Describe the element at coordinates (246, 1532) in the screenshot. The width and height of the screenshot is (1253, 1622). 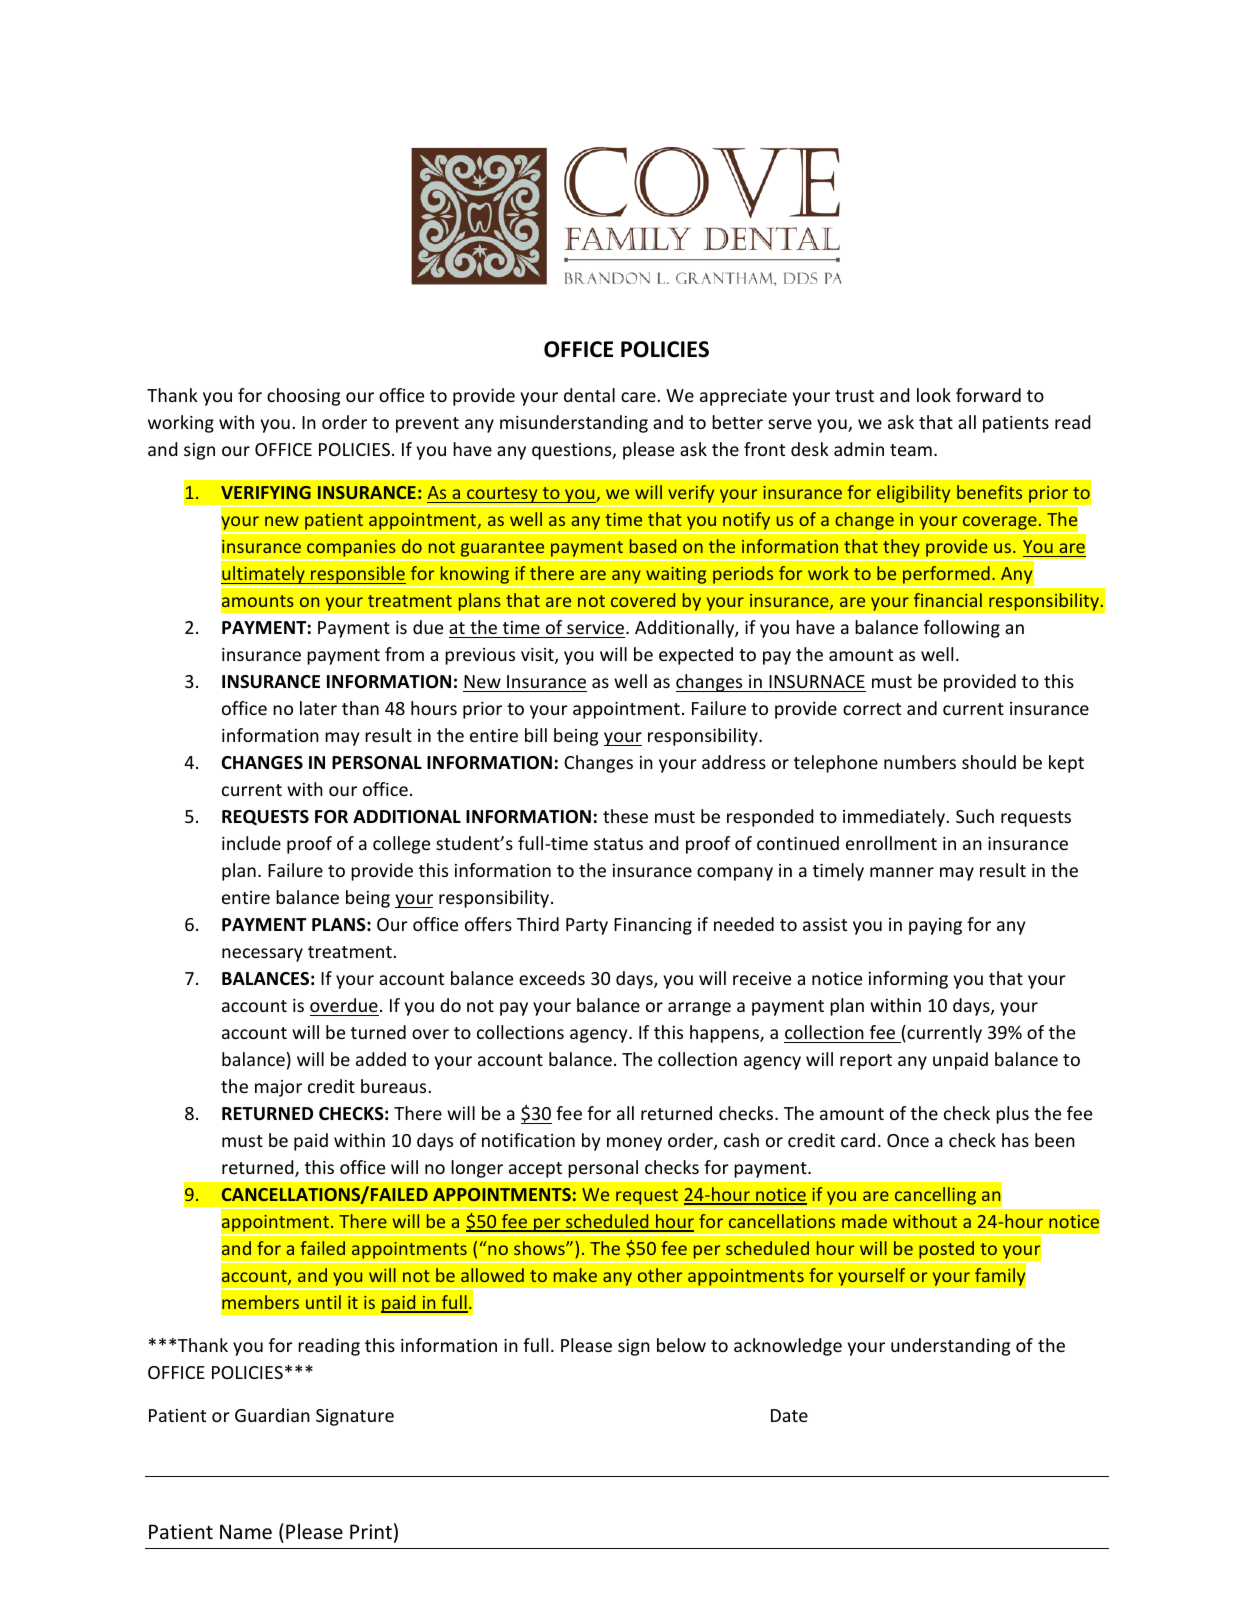
I see `Name` at that location.
